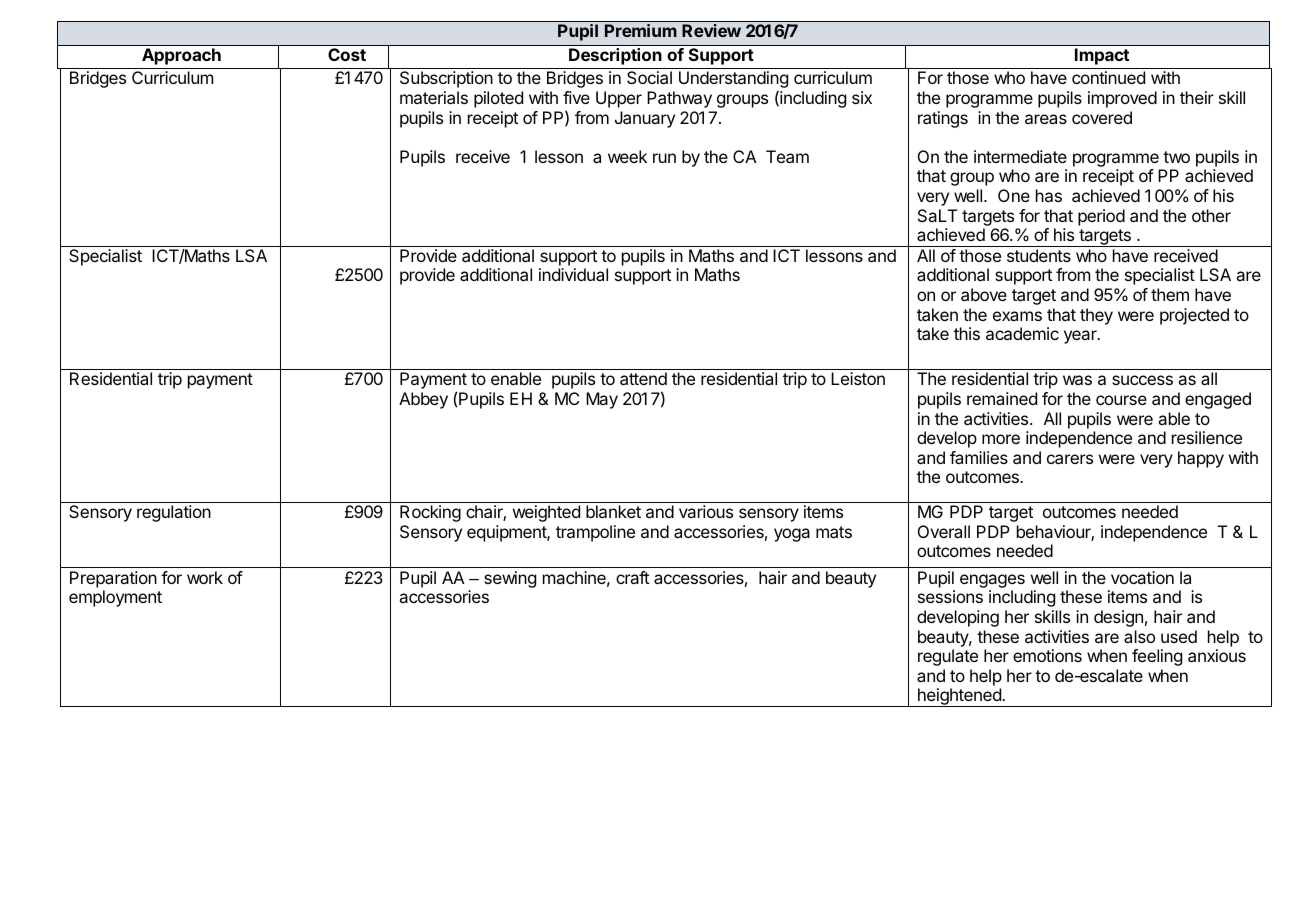 The image size is (1308, 924). What do you see at coordinates (664, 158) in the page?
I see `run` at bounding box center [664, 158].
